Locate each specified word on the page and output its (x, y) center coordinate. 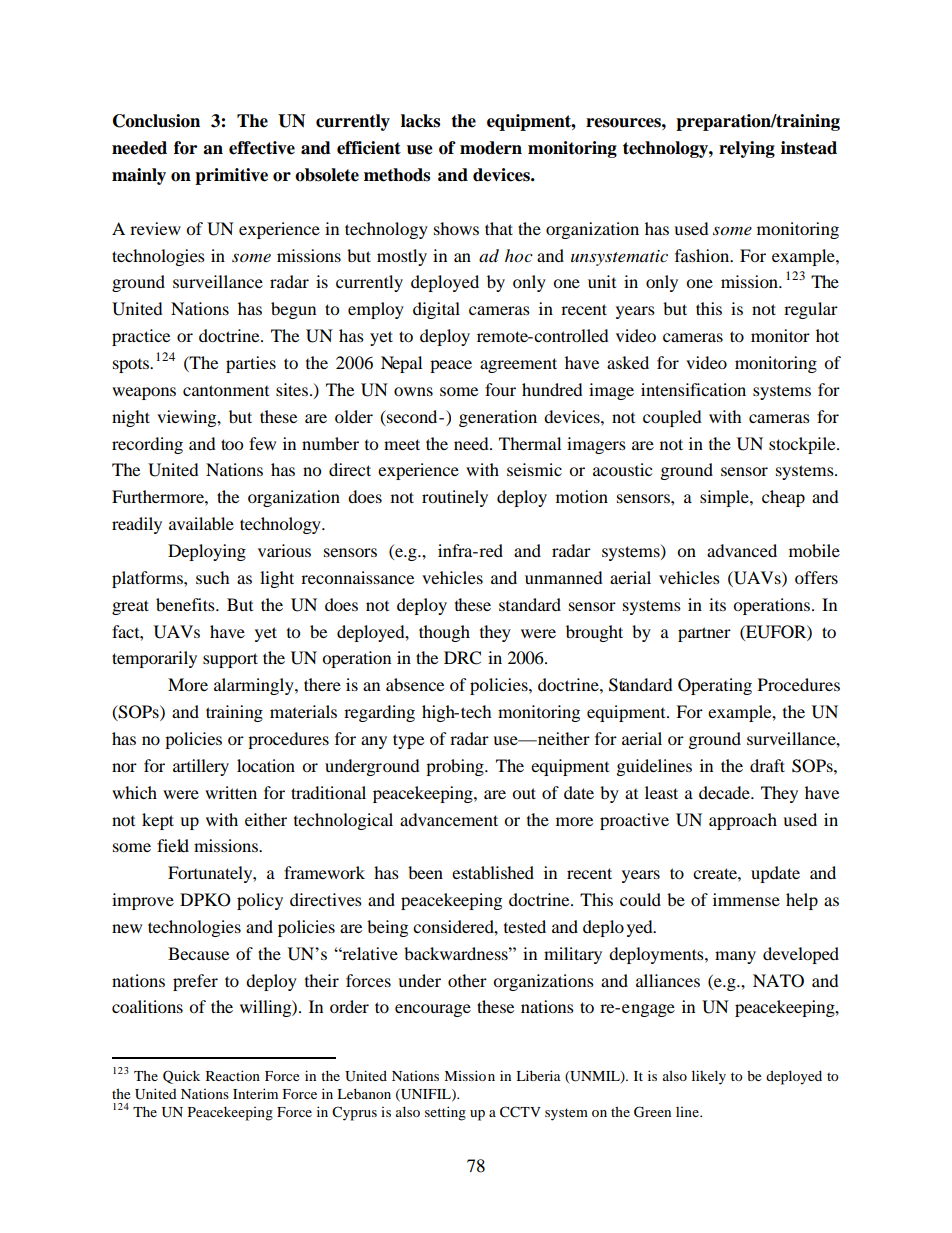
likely (709, 1077)
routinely (455, 498)
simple (725, 498)
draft (767, 765)
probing (456, 767)
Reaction (233, 1075)
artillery (201, 767)
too (232, 444)
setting (445, 1113)
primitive (231, 176)
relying (747, 149)
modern (491, 148)
